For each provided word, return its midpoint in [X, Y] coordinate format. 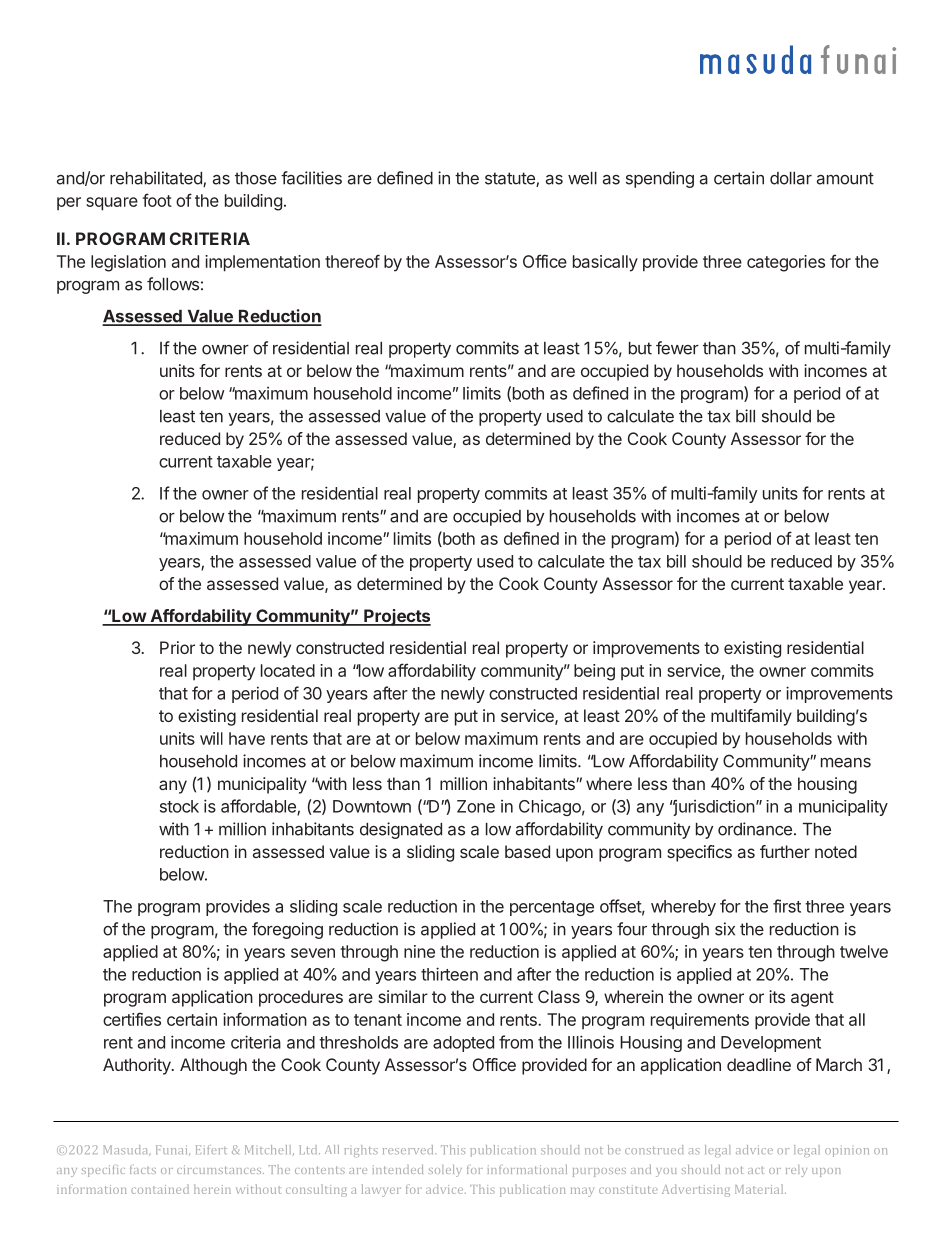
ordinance [755, 829]
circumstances [220, 1169]
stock [179, 806]
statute [511, 179]
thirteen [449, 974]
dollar [791, 178]
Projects [396, 617]
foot [157, 200]
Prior [177, 647]
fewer [677, 348]
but [640, 348]
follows [173, 284]
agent [812, 999]
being [594, 672]
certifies [132, 1019]
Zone [476, 806]
